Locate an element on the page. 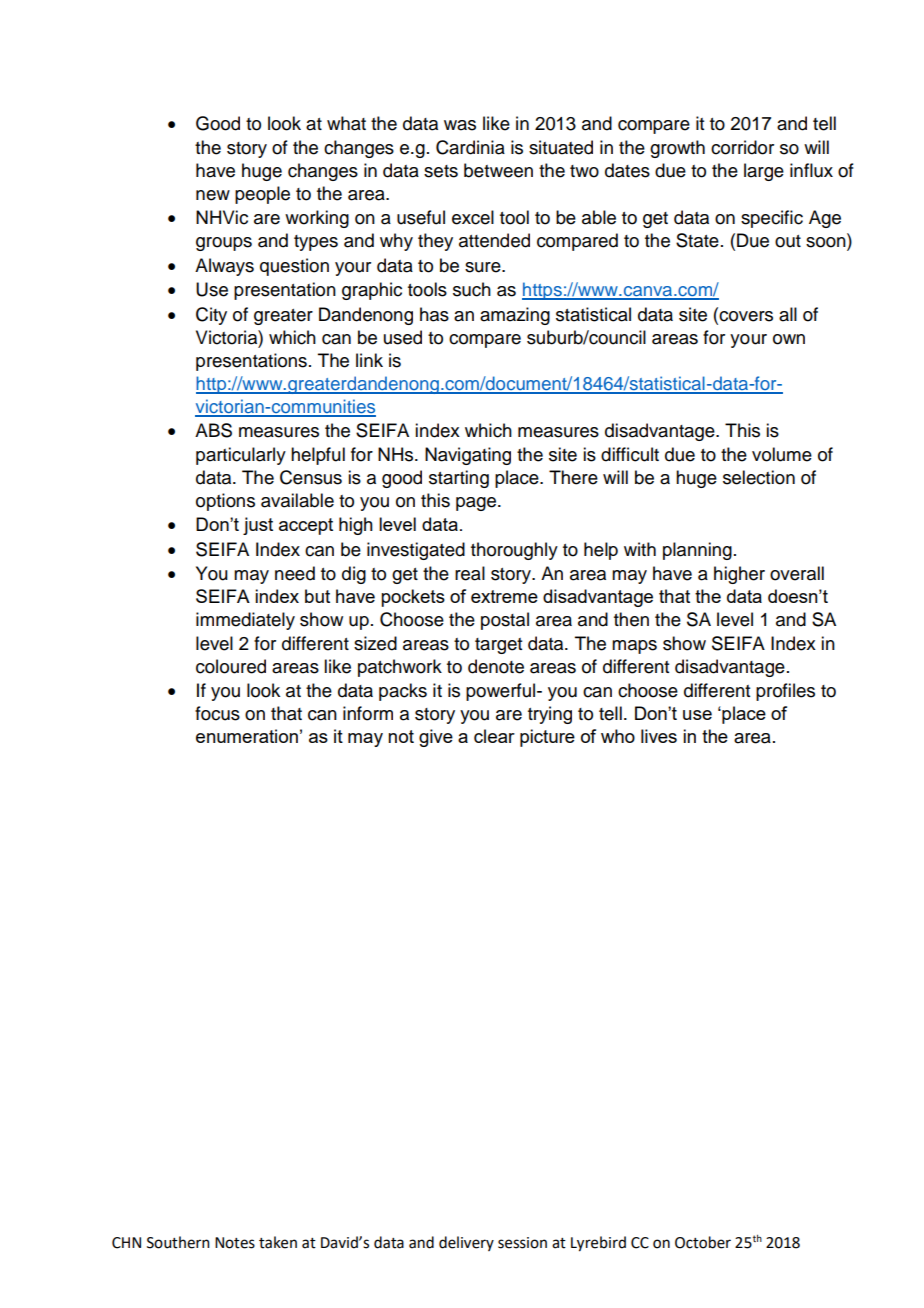  corridor is located at coordinates (742, 147).
